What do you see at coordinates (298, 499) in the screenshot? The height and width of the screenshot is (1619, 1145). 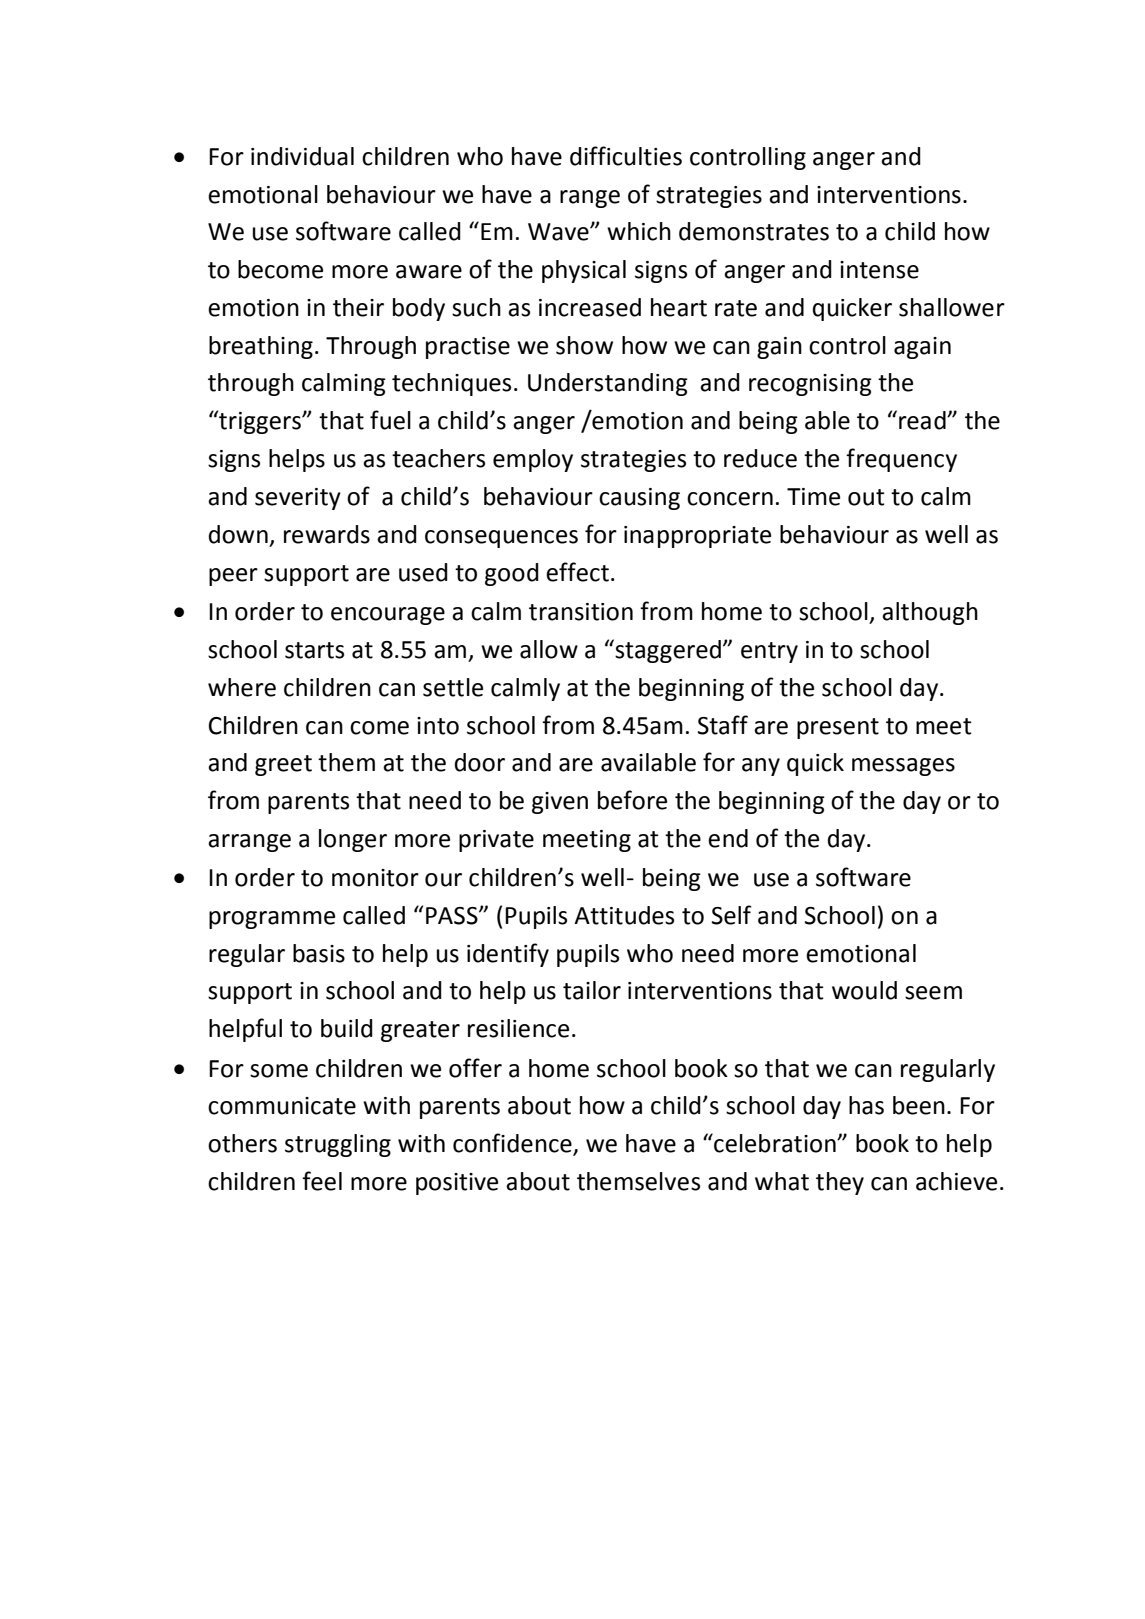 I see `severity` at bounding box center [298, 499].
